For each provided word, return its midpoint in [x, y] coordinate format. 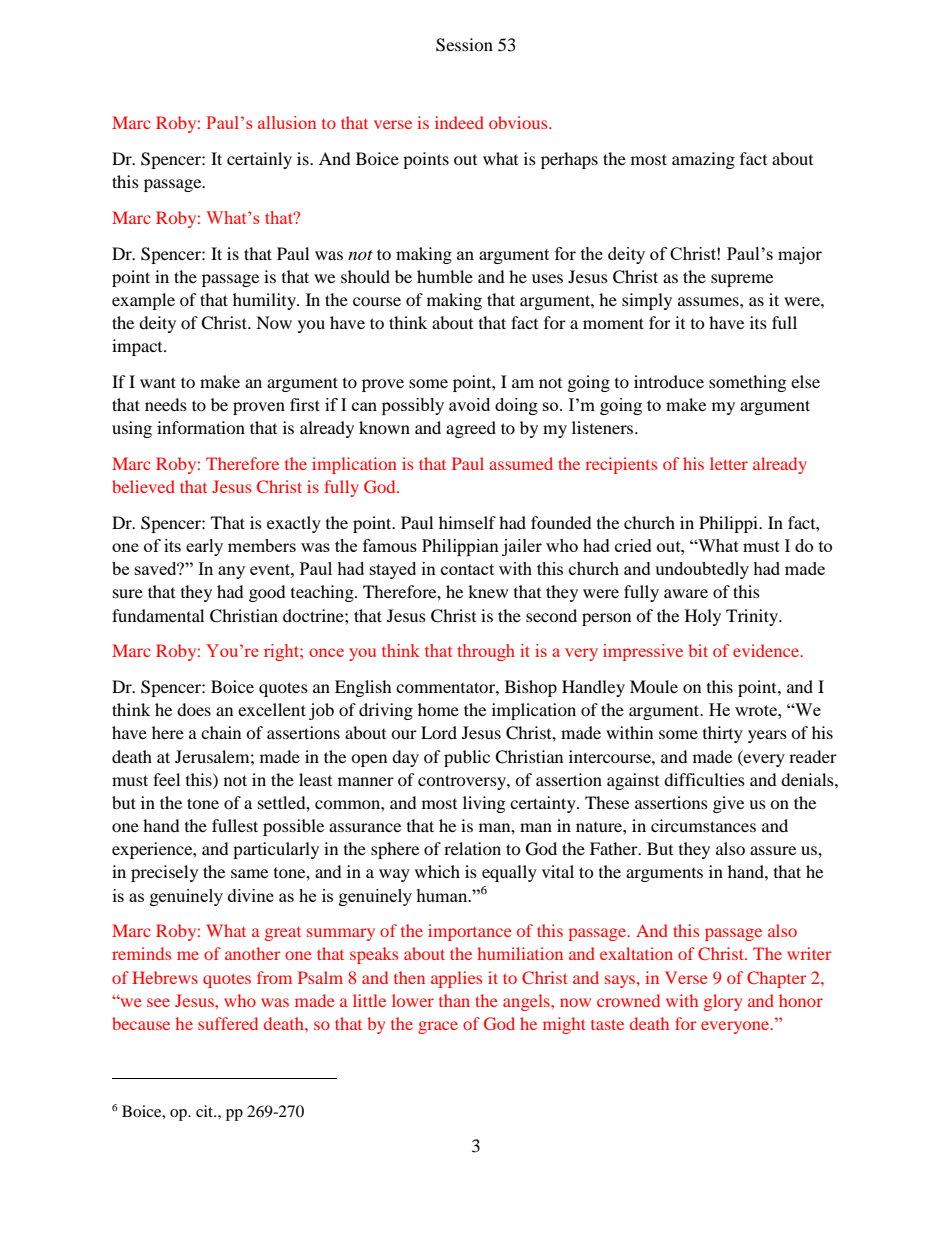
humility [265, 301]
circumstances [703, 825]
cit [206, 1111]
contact [467, 569]
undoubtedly [702, 570]
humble [445, 276]
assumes [709, 301]
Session [464, 45]
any [231, 572]
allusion [287, 122]
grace [438, 1027]
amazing [703, 160]
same [249, 873]
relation [472, 848]
